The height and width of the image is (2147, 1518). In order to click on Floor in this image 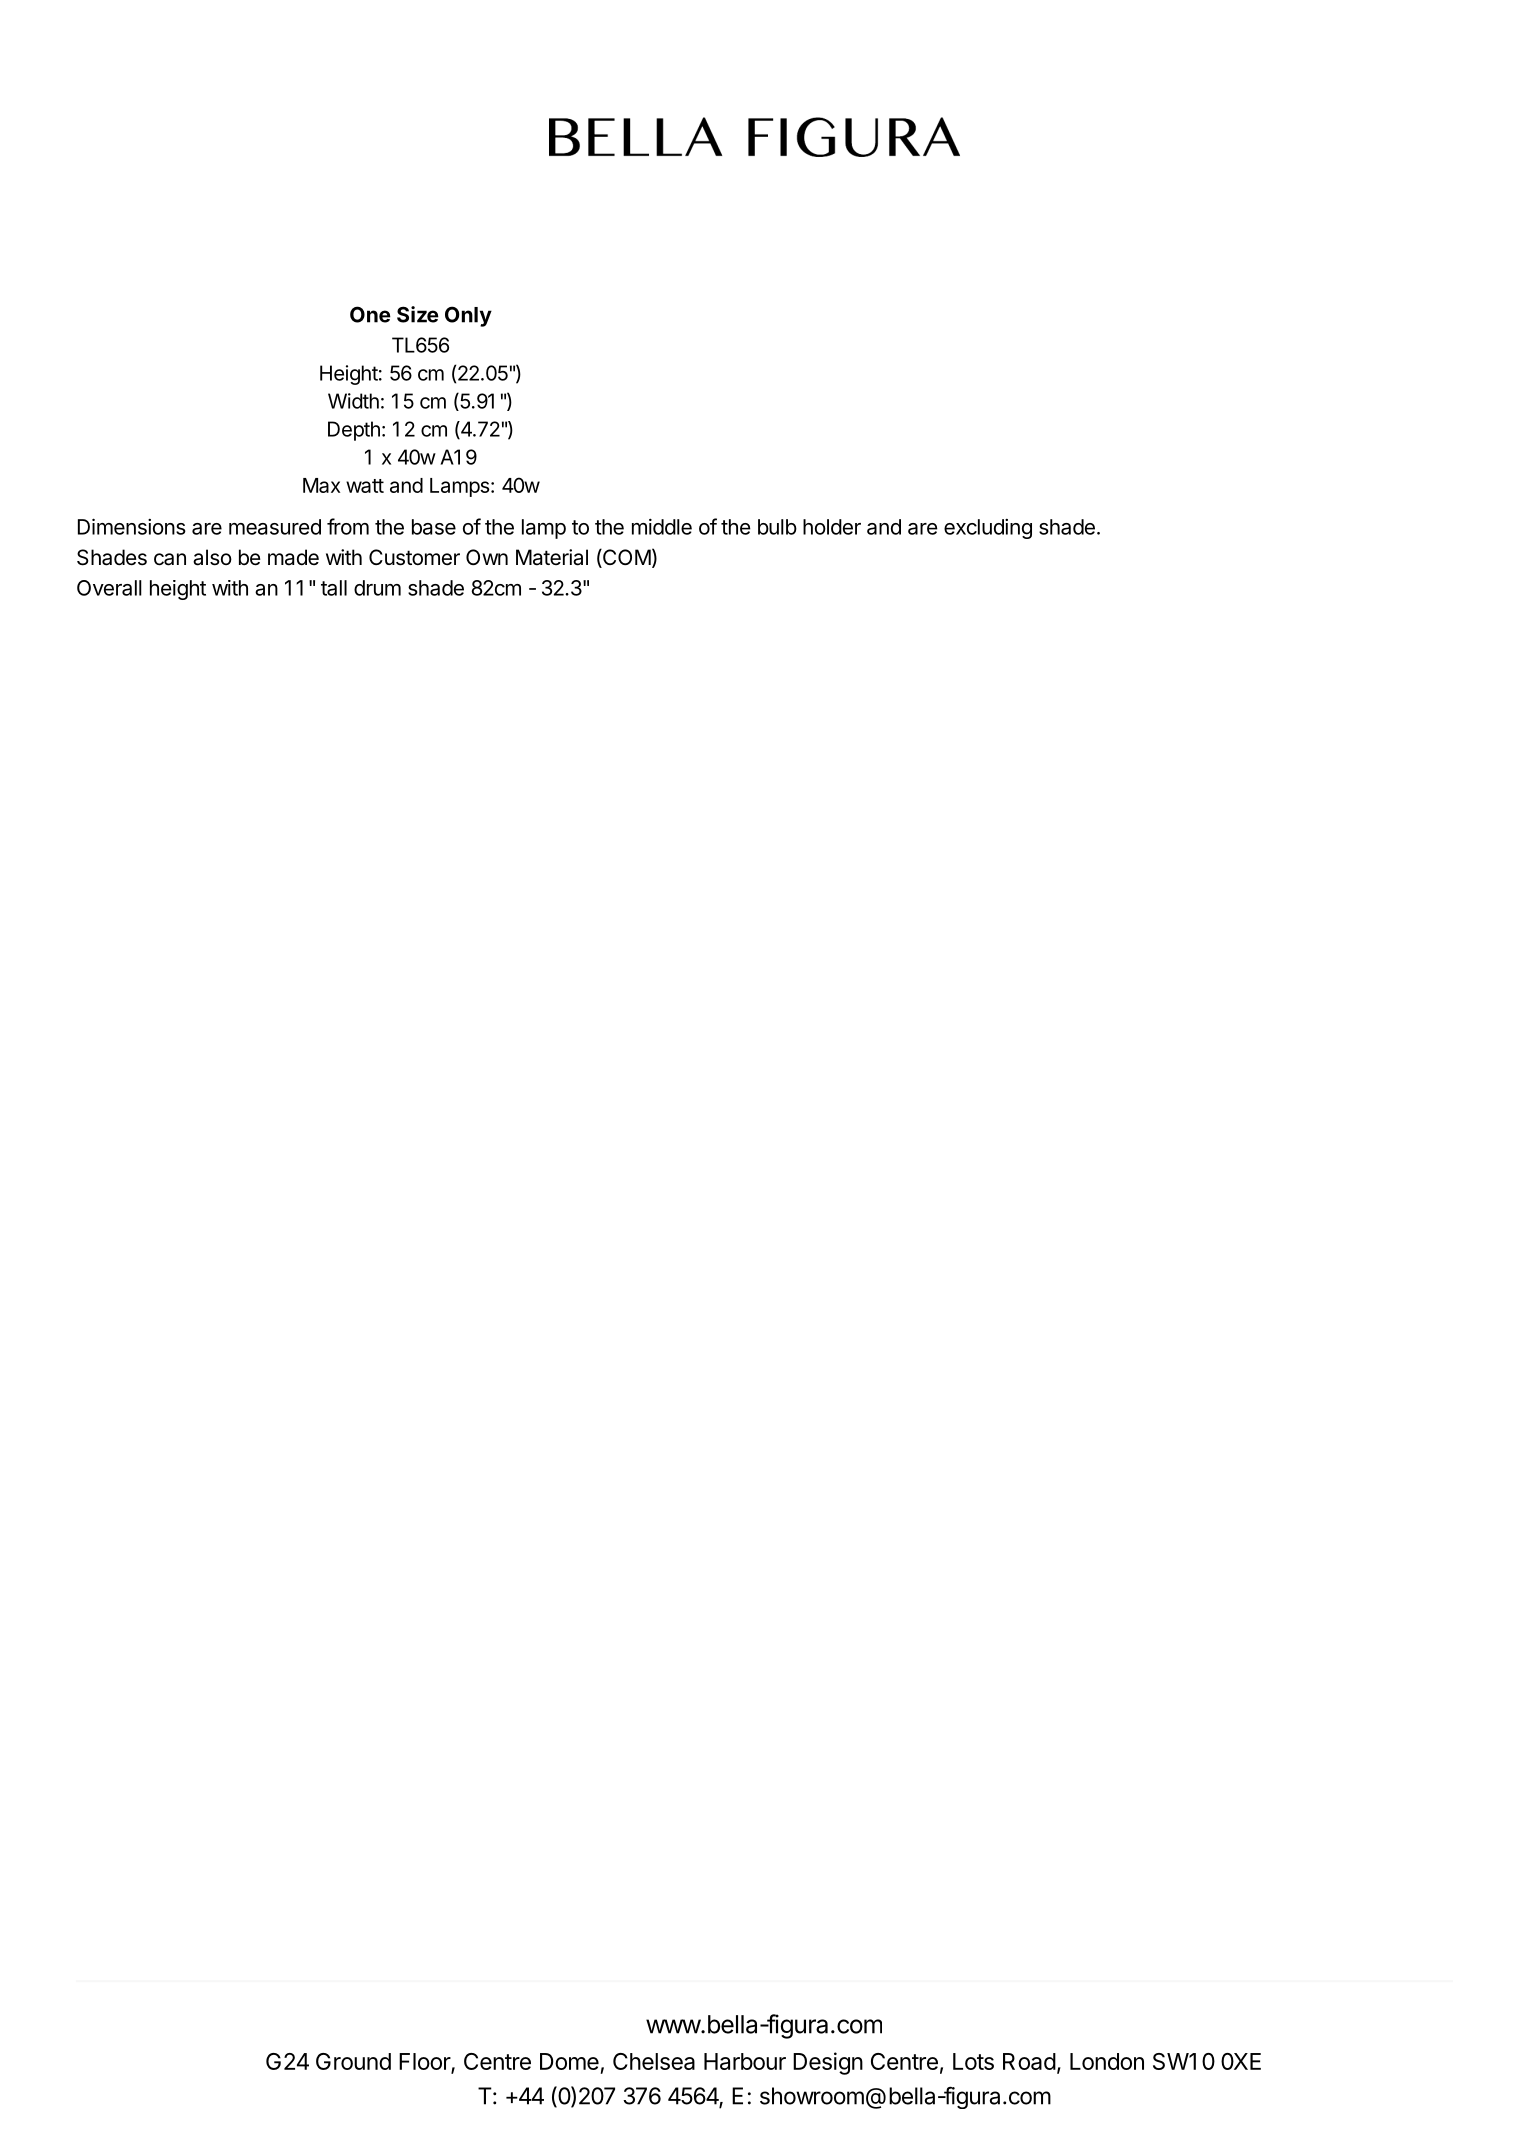, I will do `click(425, 2062)`.
